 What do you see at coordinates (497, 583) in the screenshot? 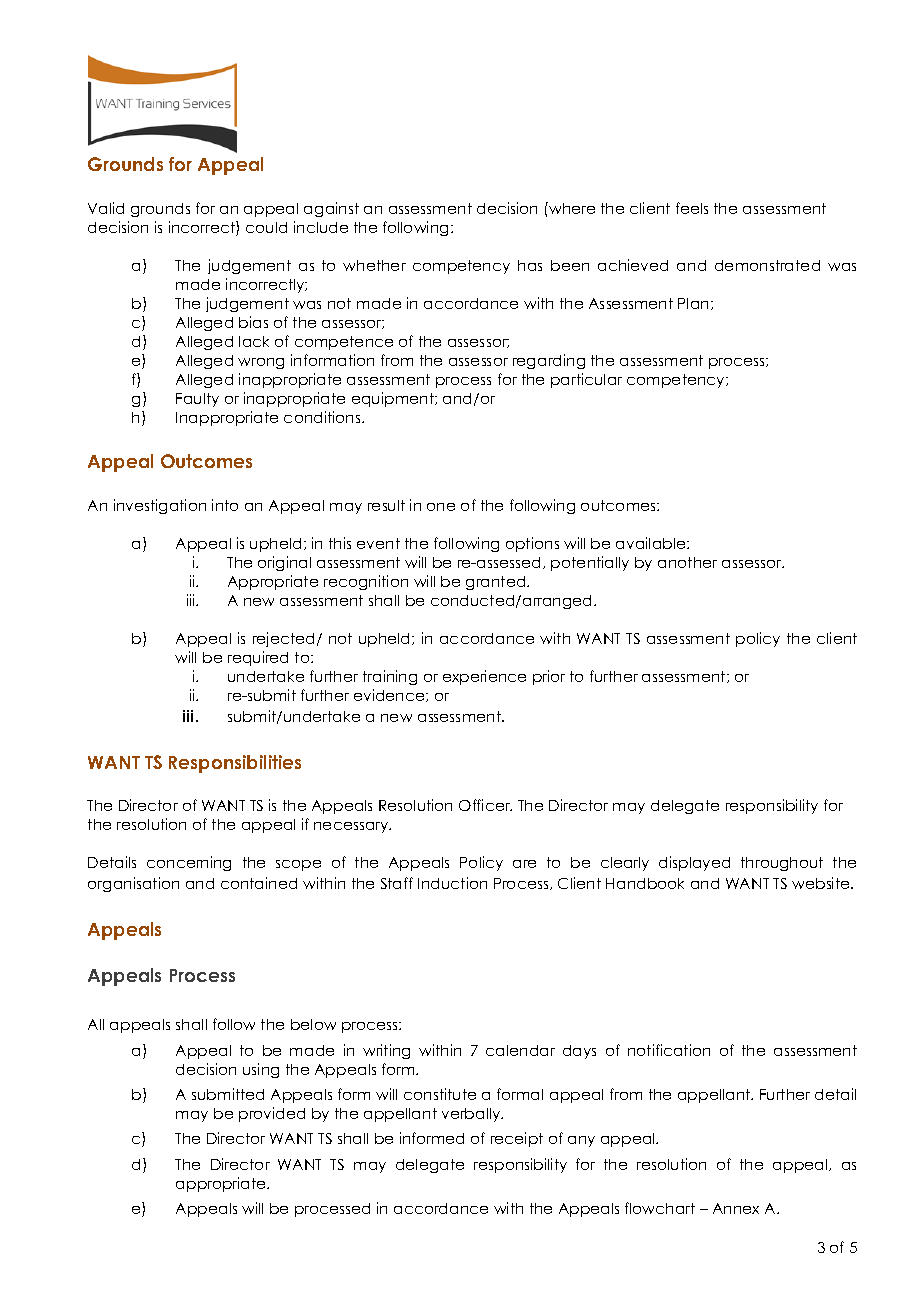
I see `granted` at bounding box center [497, 583].
